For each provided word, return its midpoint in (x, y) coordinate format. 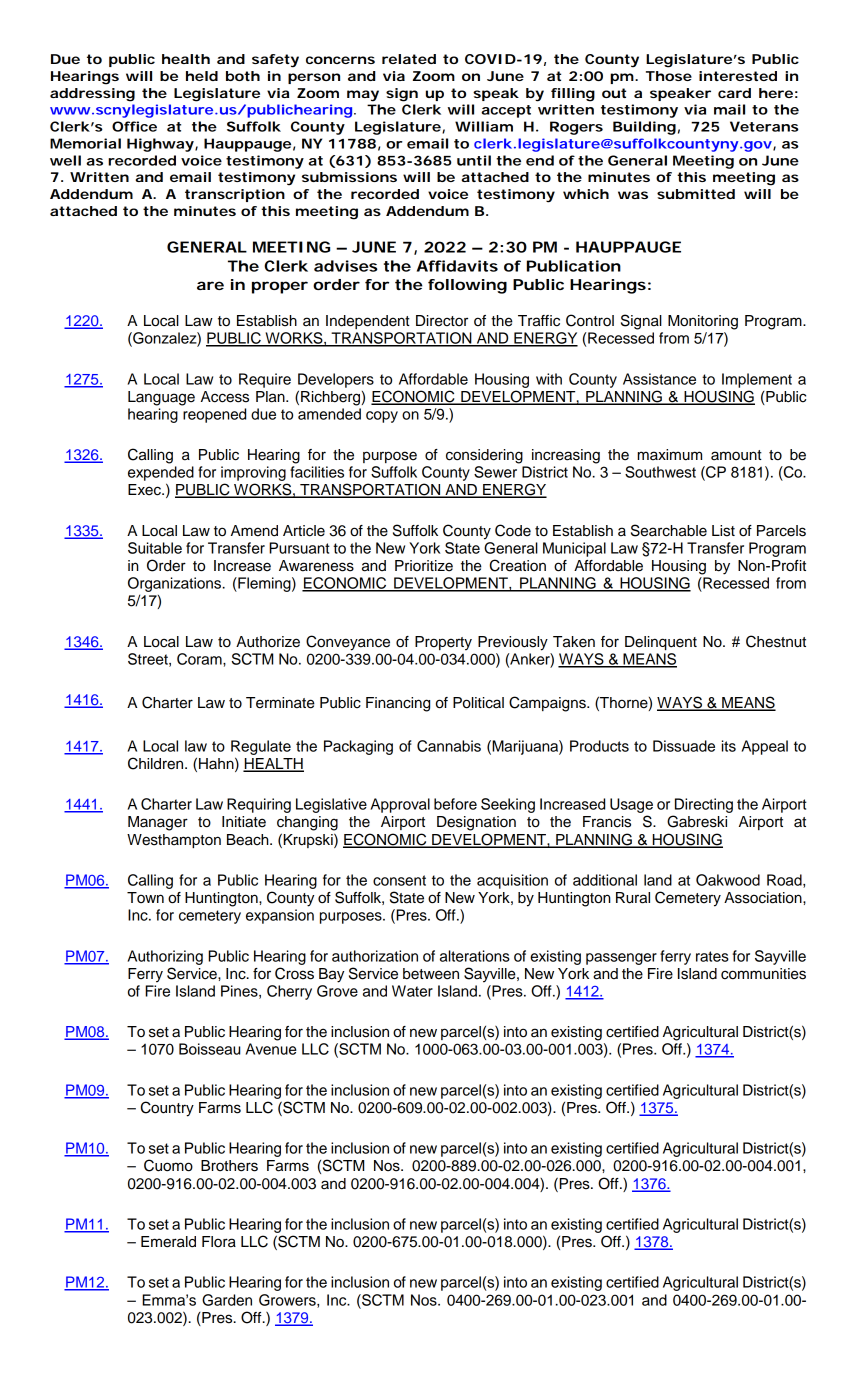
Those (669, 76)
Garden (227, 1300)
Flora (219, 1242)
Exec (145, 490)
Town (145, 897)
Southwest (660, 472)
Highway (160, 145)
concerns (340, 60)
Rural (633, 898)
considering (484, 456)
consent (399, 880)
